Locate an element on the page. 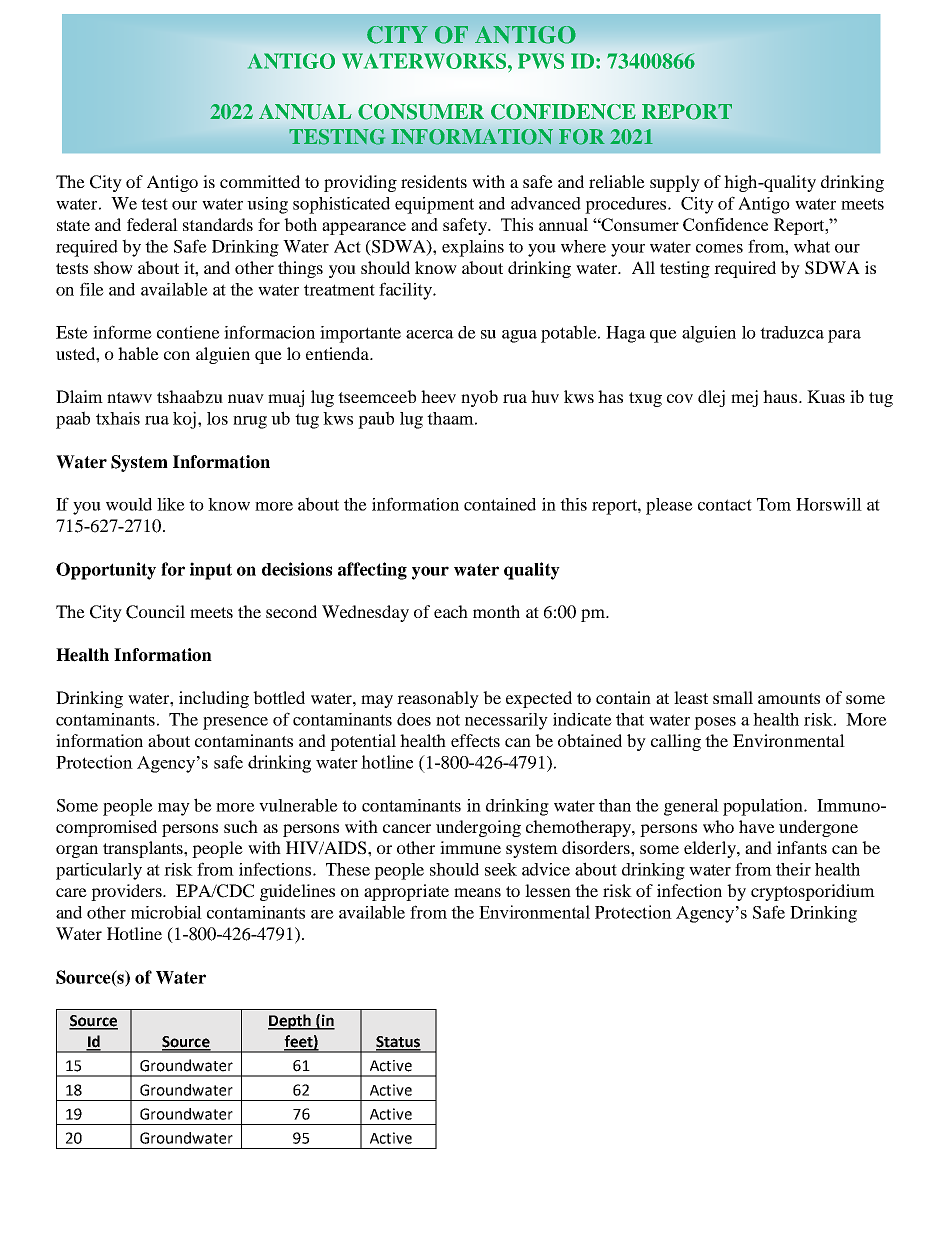 The height and width of the document is (1233, 952). supply is located at coordinates (675, 183).
